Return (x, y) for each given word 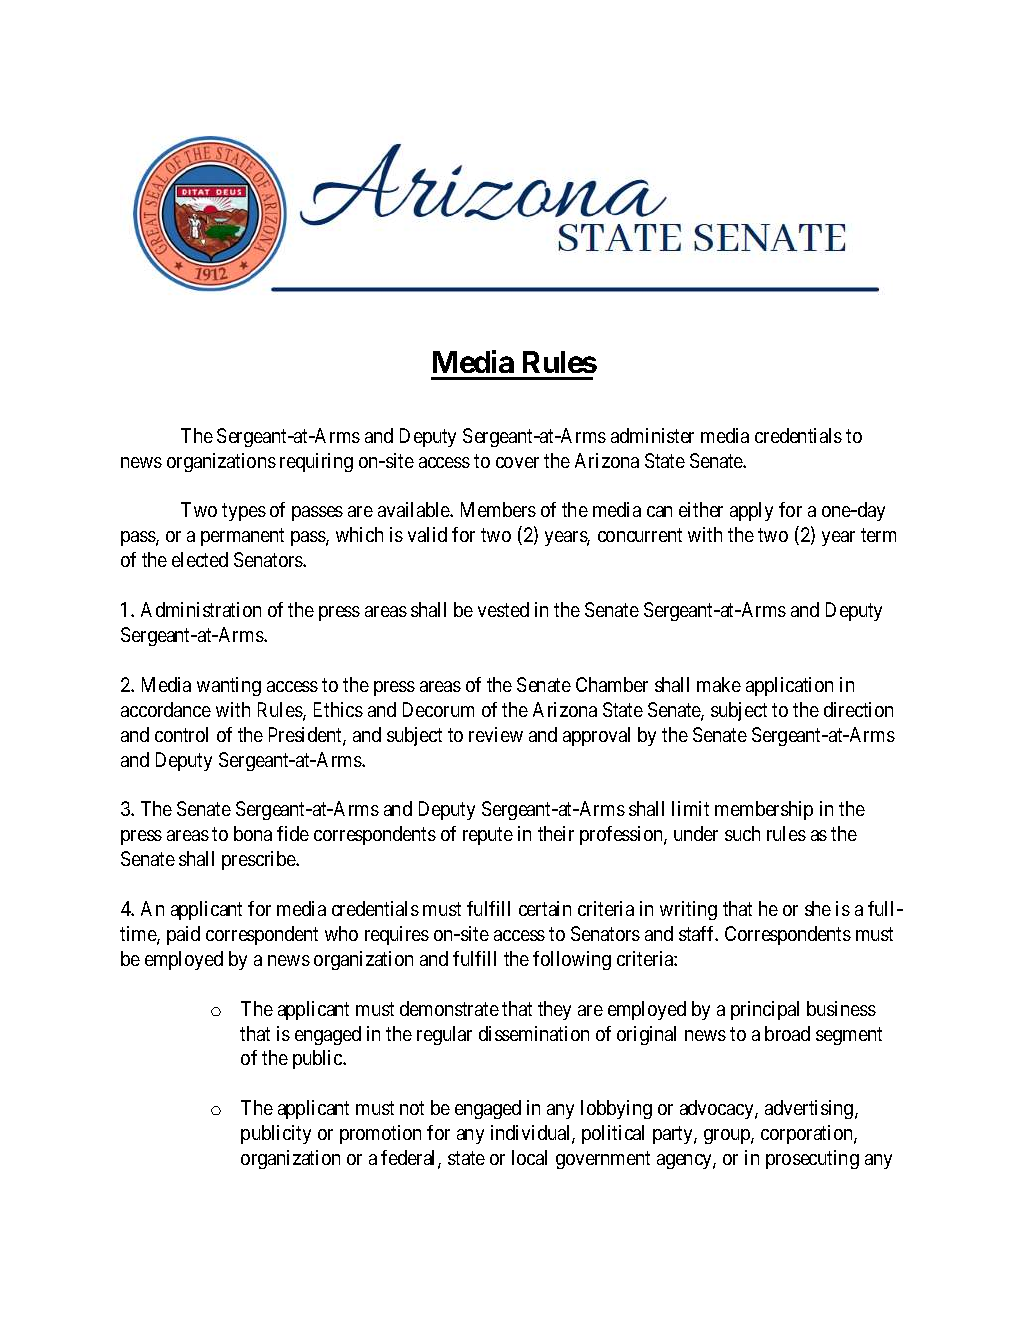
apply (751, 511)
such (742, 833)
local (529, 1157)
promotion (380, 1134)
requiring (316, 462)
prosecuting (812, 1159)
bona (253, 833)
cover (517, 462)
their (556, 833)
